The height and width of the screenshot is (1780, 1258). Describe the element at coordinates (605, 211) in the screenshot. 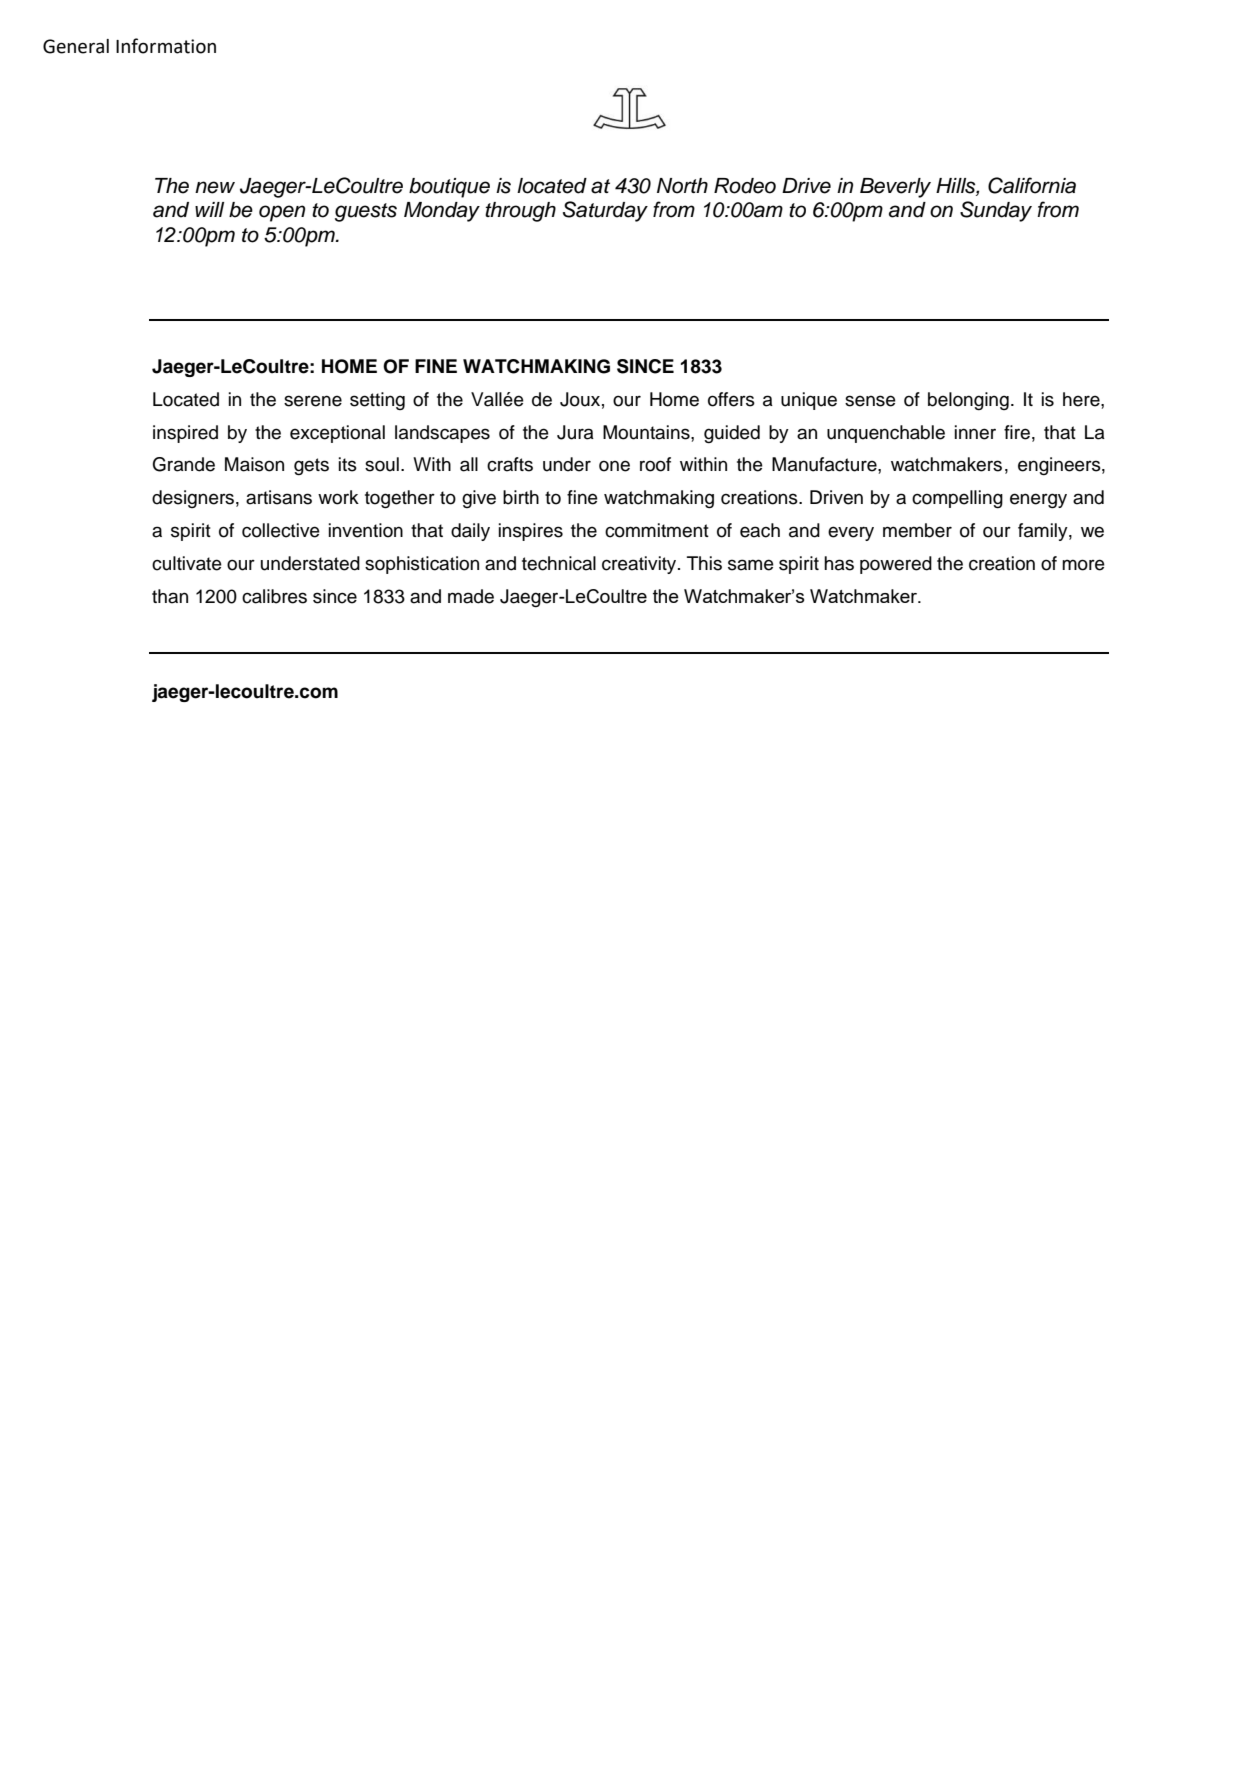

I see `Saturday` at that location.
